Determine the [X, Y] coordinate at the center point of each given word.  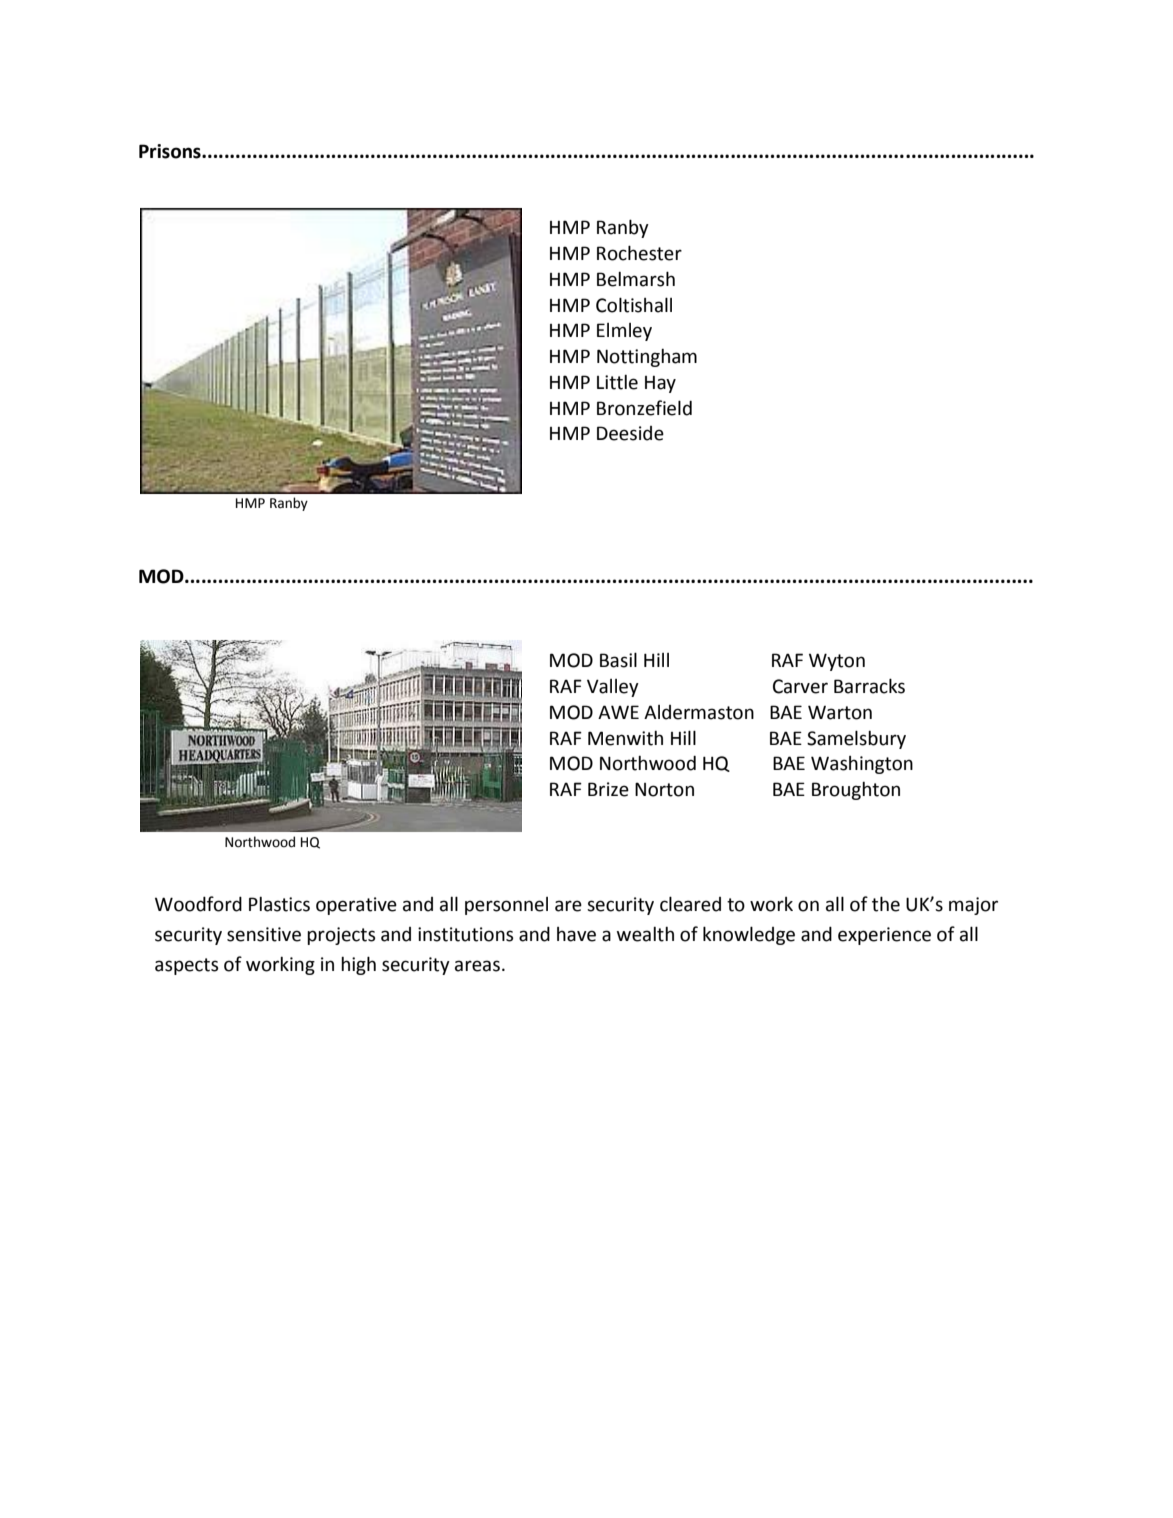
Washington [862, 765]
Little [617, 382]
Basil [618, 660]
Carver [800, 686]
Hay [660, 384]
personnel [506, 906]
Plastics [279, 904]
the [886, 904]
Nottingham [647, 358]
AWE [618, 712]
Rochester [639, 253]
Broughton [856, 791]
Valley [613, 688]
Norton [664, 789]
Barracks [869, 686]
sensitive [264, 934]
